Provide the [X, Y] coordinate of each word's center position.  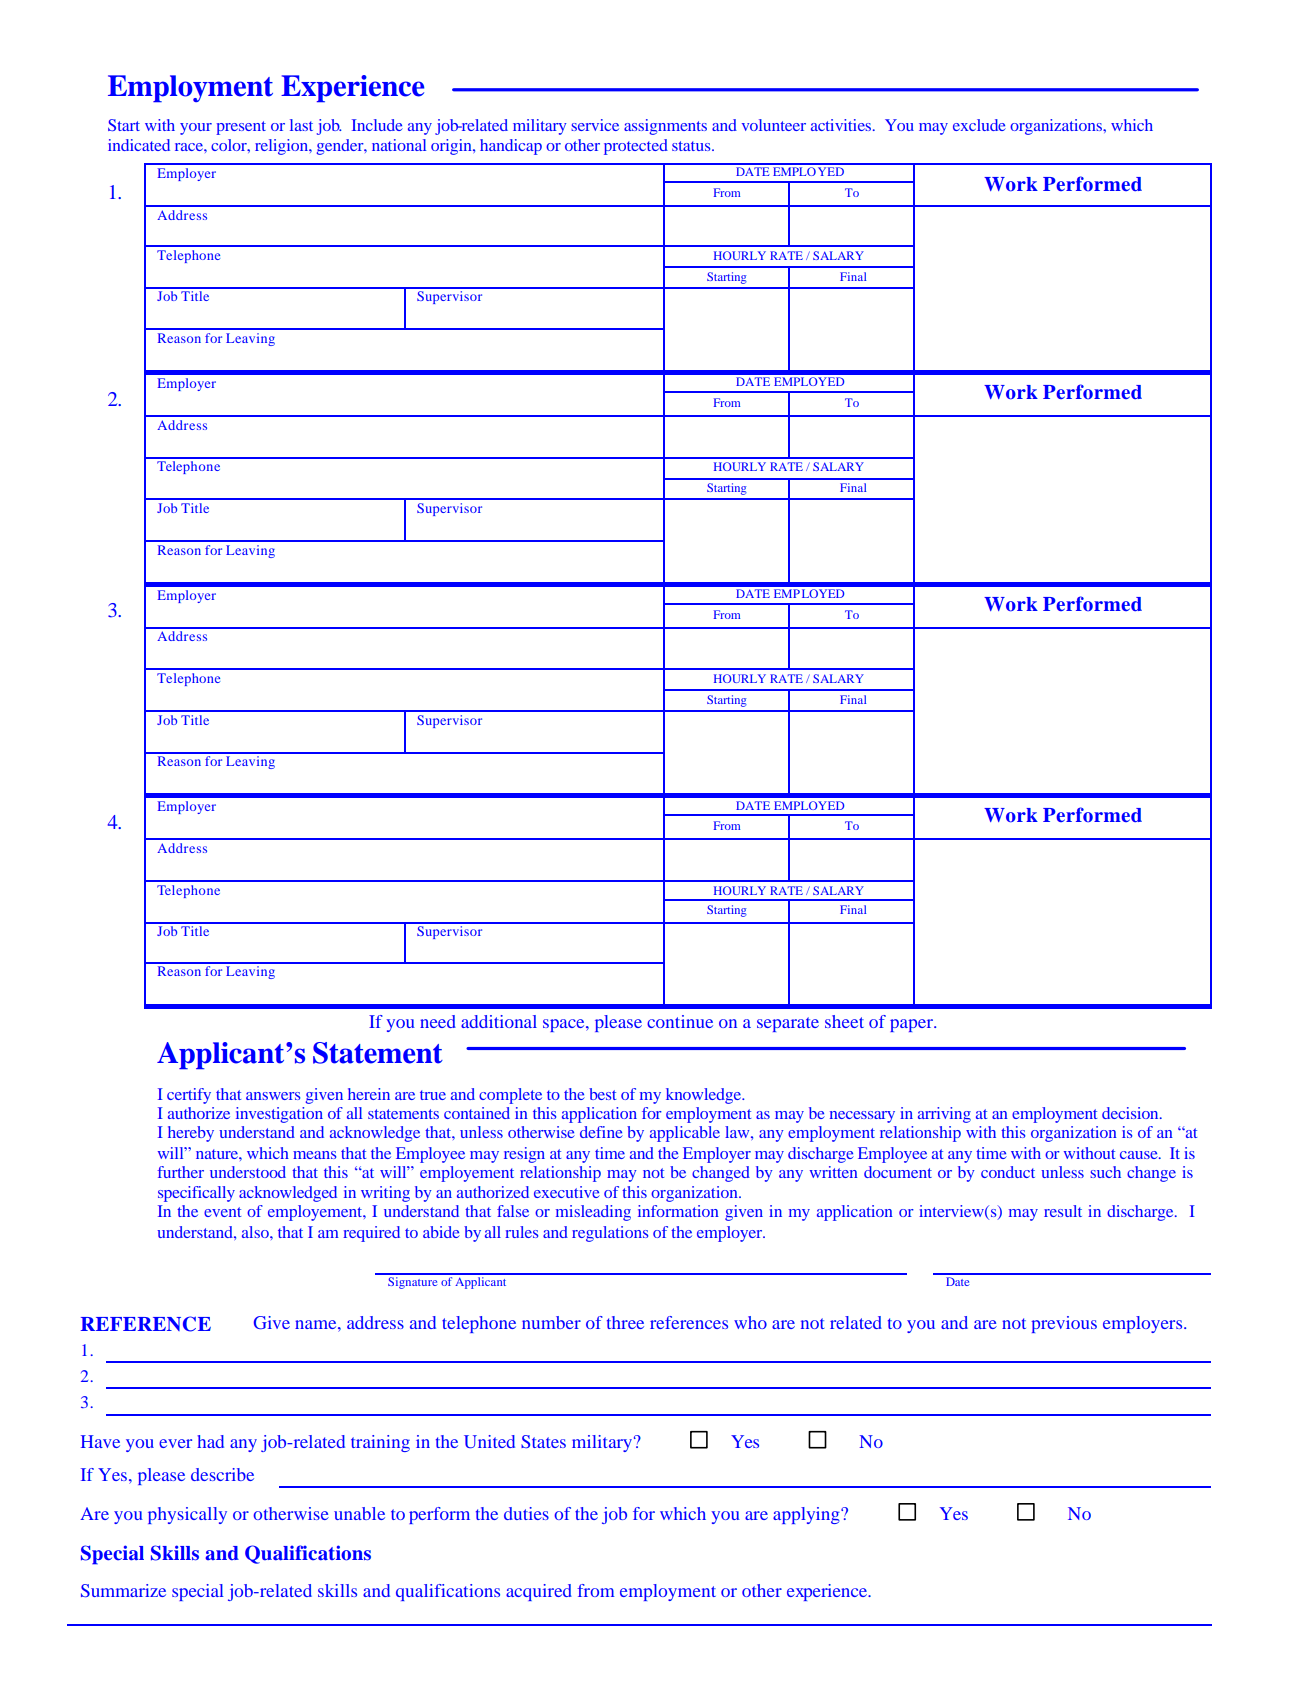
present [241, 128]
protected [636, 147]
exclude [979, 125]
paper [912, 1025]
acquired [539, 1592]
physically [187, 1515]
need [438, 1021]
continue [680, 1021]
